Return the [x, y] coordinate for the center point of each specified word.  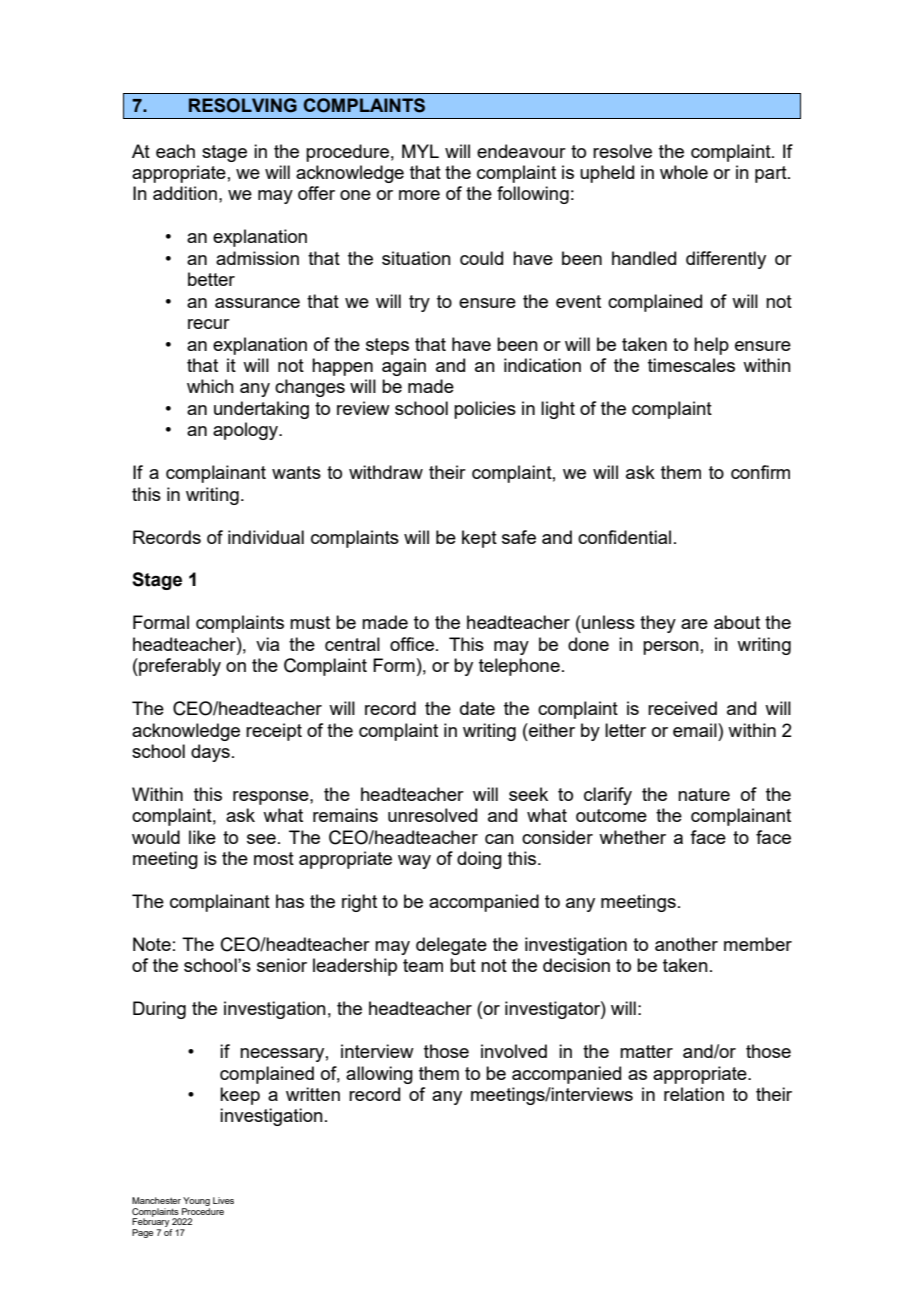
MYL [420, 151]
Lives [223, 1200]
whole [684, 172]
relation [694, 1094]
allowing [379, 1075]
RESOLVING [243, 105]
